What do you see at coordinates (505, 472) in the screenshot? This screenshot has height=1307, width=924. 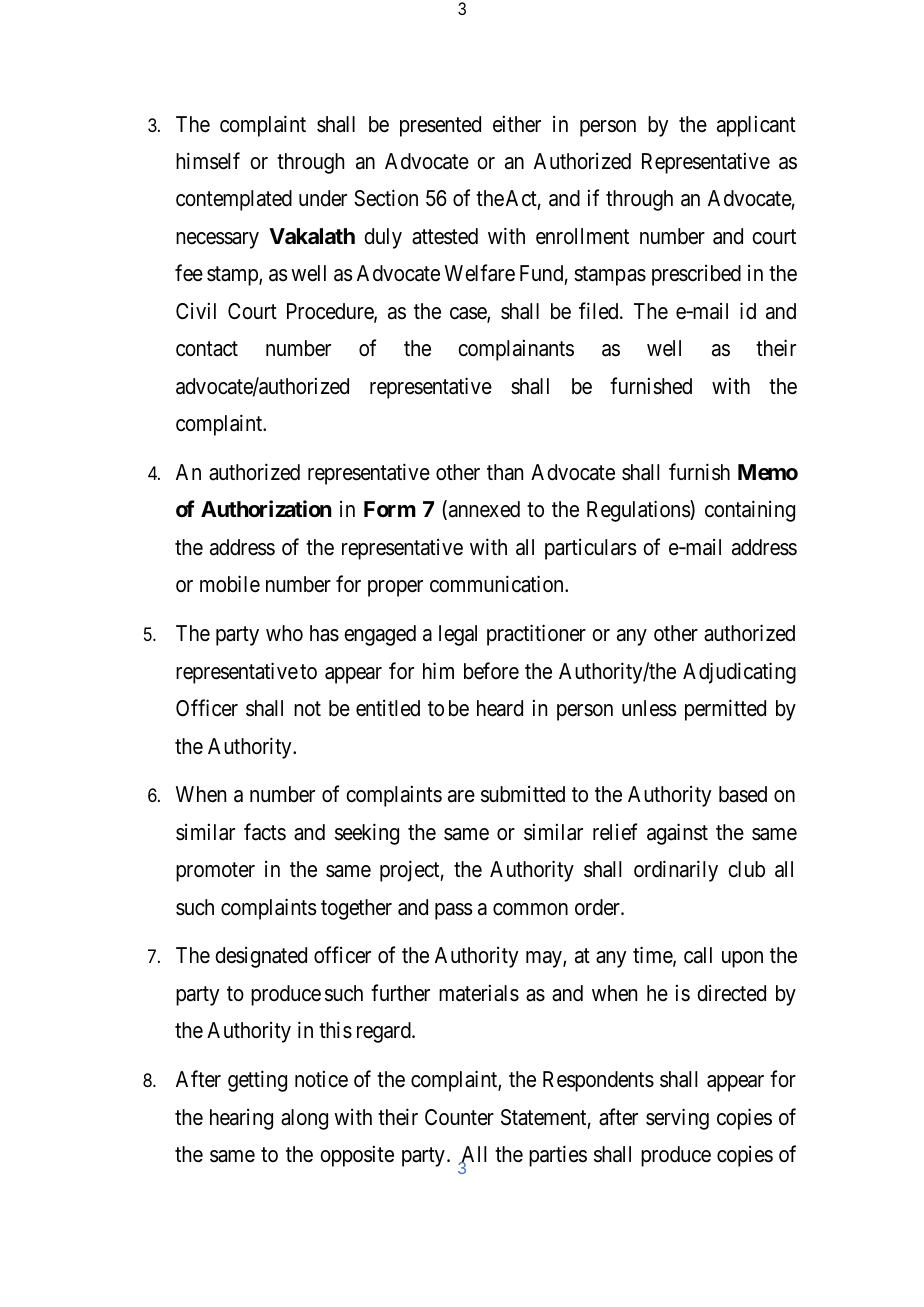 I see `than` at bounding box center [505, 472].
